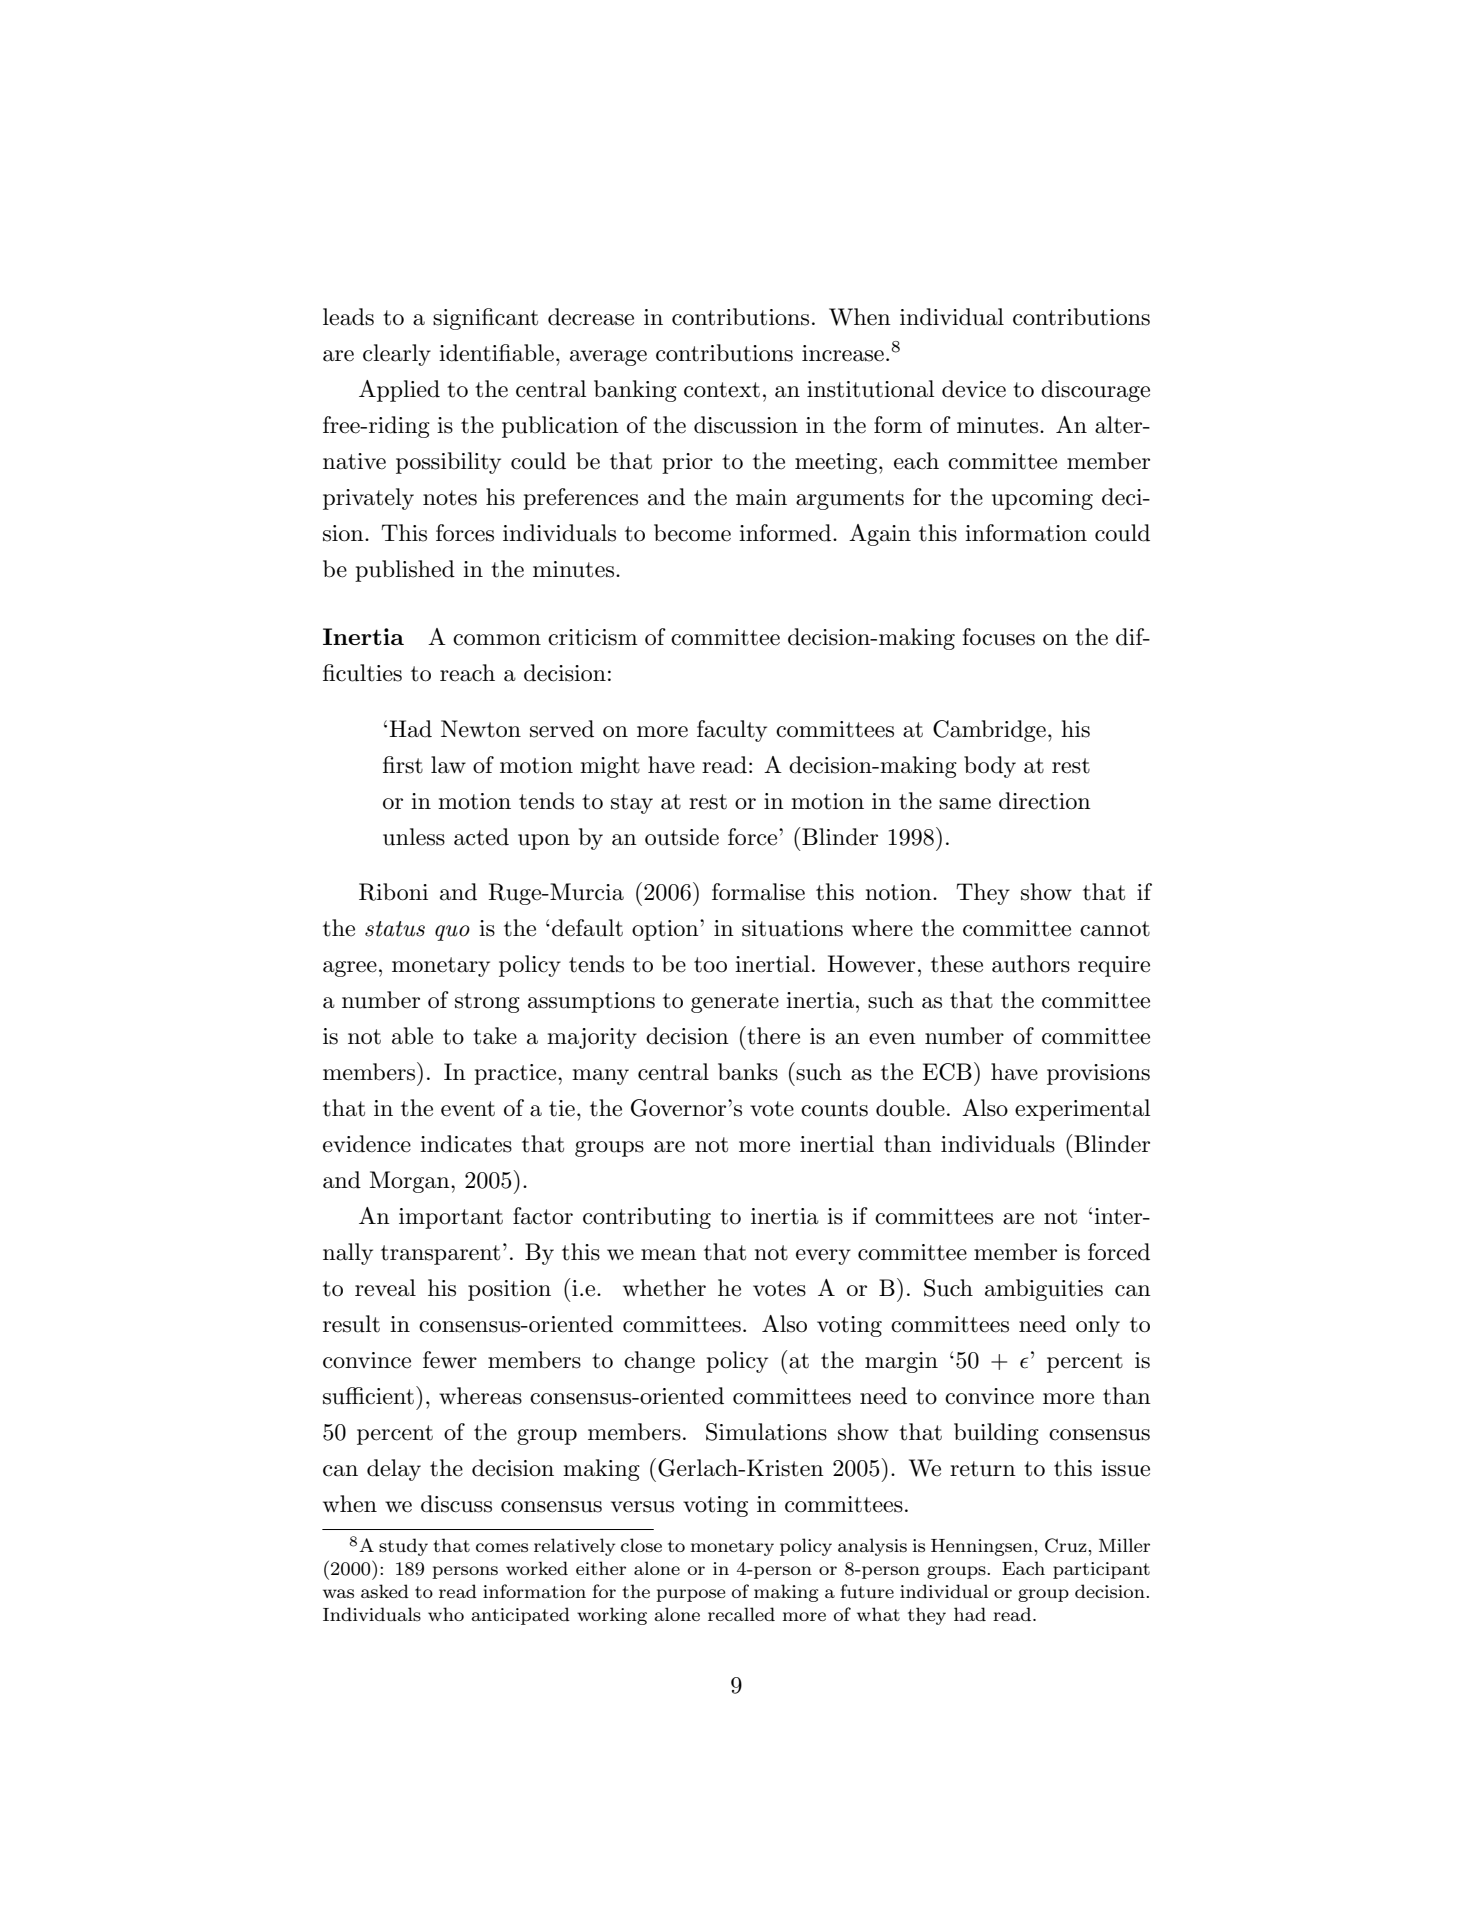 Image resolution: width=1475 pixels, height=1908 pixels. What do you see at coordinates (741, 1614) in the page?
I see `recalled` at bounding box center [741, 1614].
